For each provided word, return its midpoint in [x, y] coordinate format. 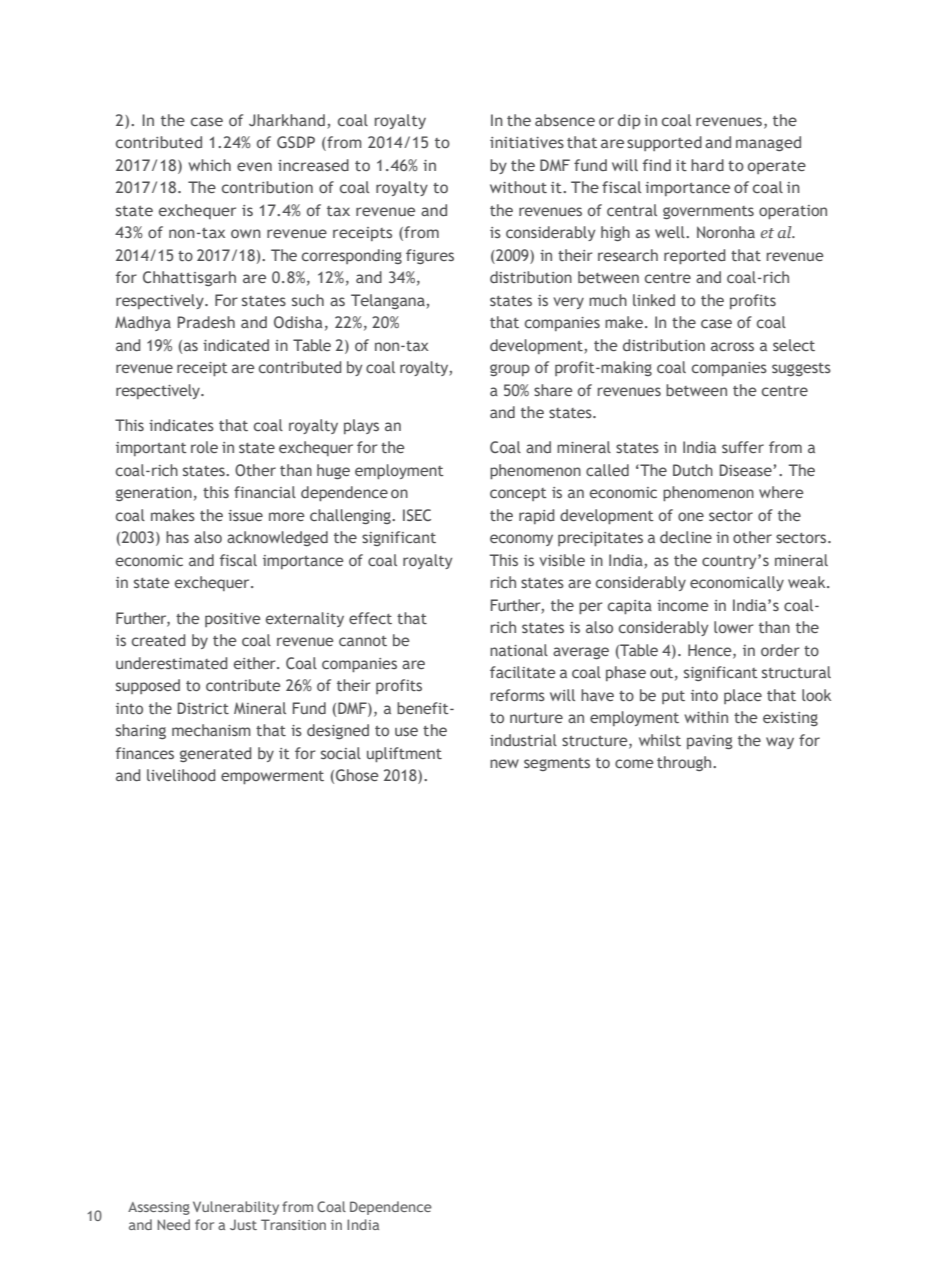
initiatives [527, 142]
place [743, 696]
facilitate [522, 672]
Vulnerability [236, 1208]
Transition [293, 1224]
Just [243, 1224]
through [685, 763]
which [209, 165]
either [256, 663]
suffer [743, 447]
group [510, 370]
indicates [181, 425]
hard [707, 165]
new [504, 763]
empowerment [272, 777]
